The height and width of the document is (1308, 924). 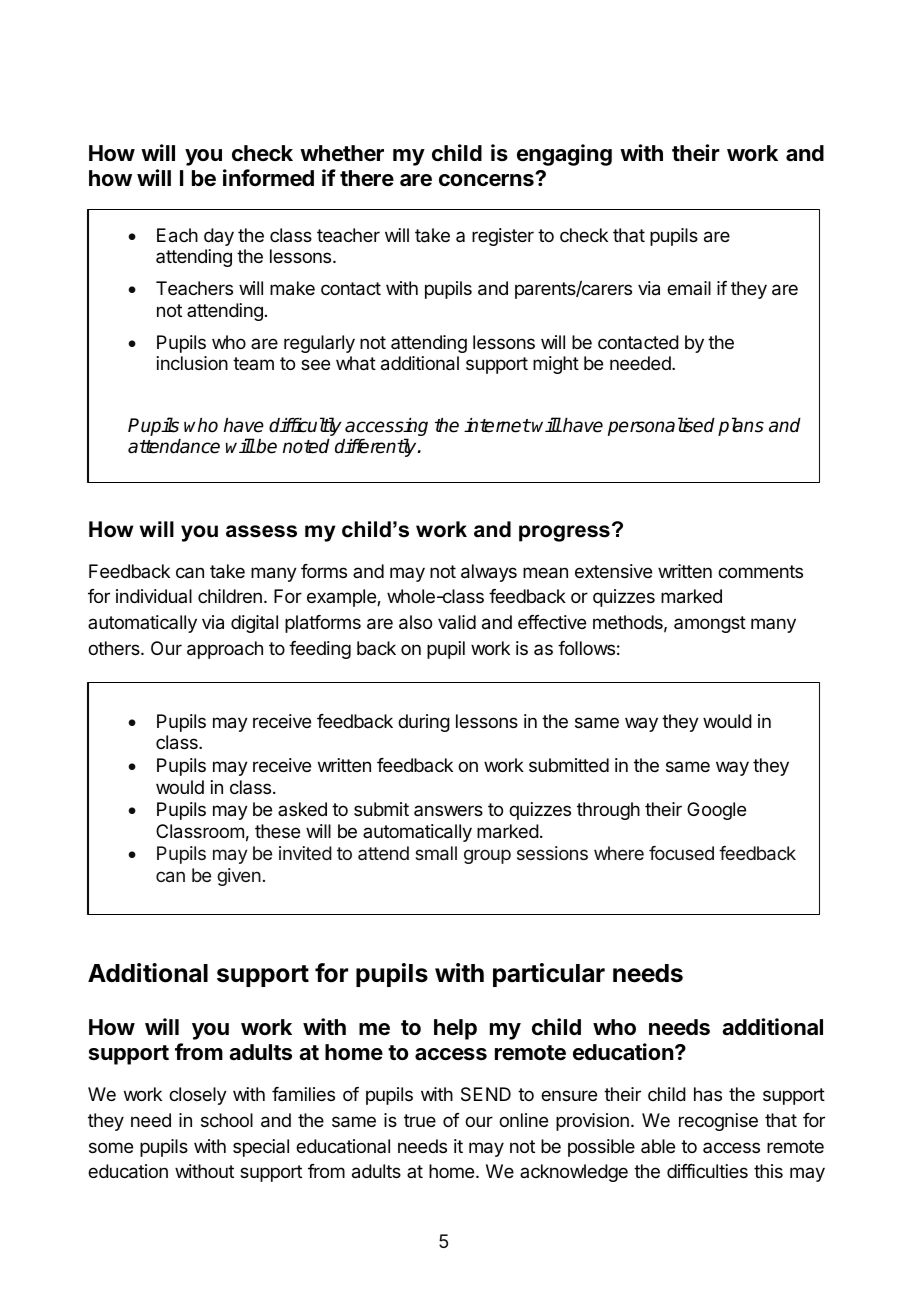 I want to click on school, so click(x=227, y=1120).
